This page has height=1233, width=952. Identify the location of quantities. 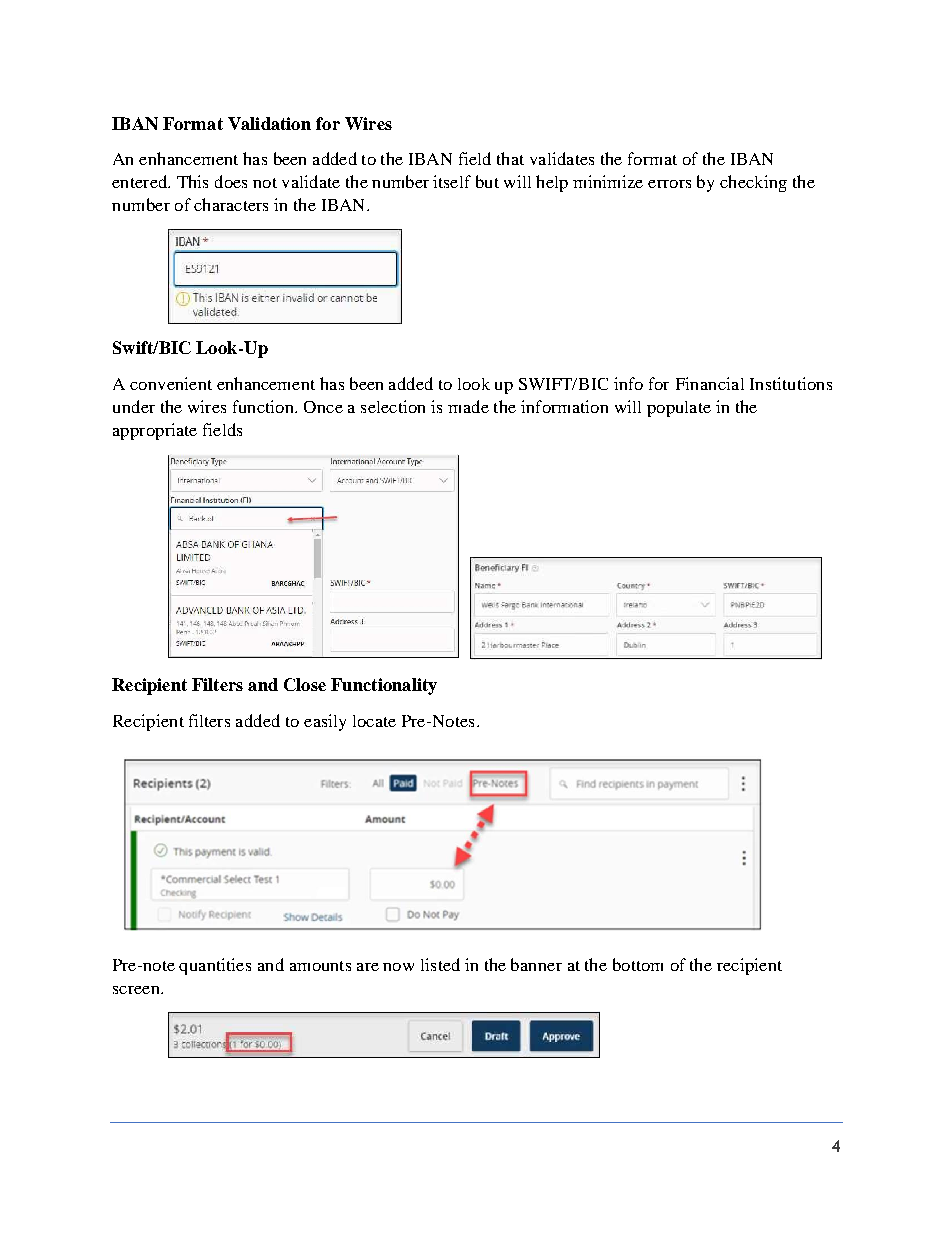
(215, 966).
